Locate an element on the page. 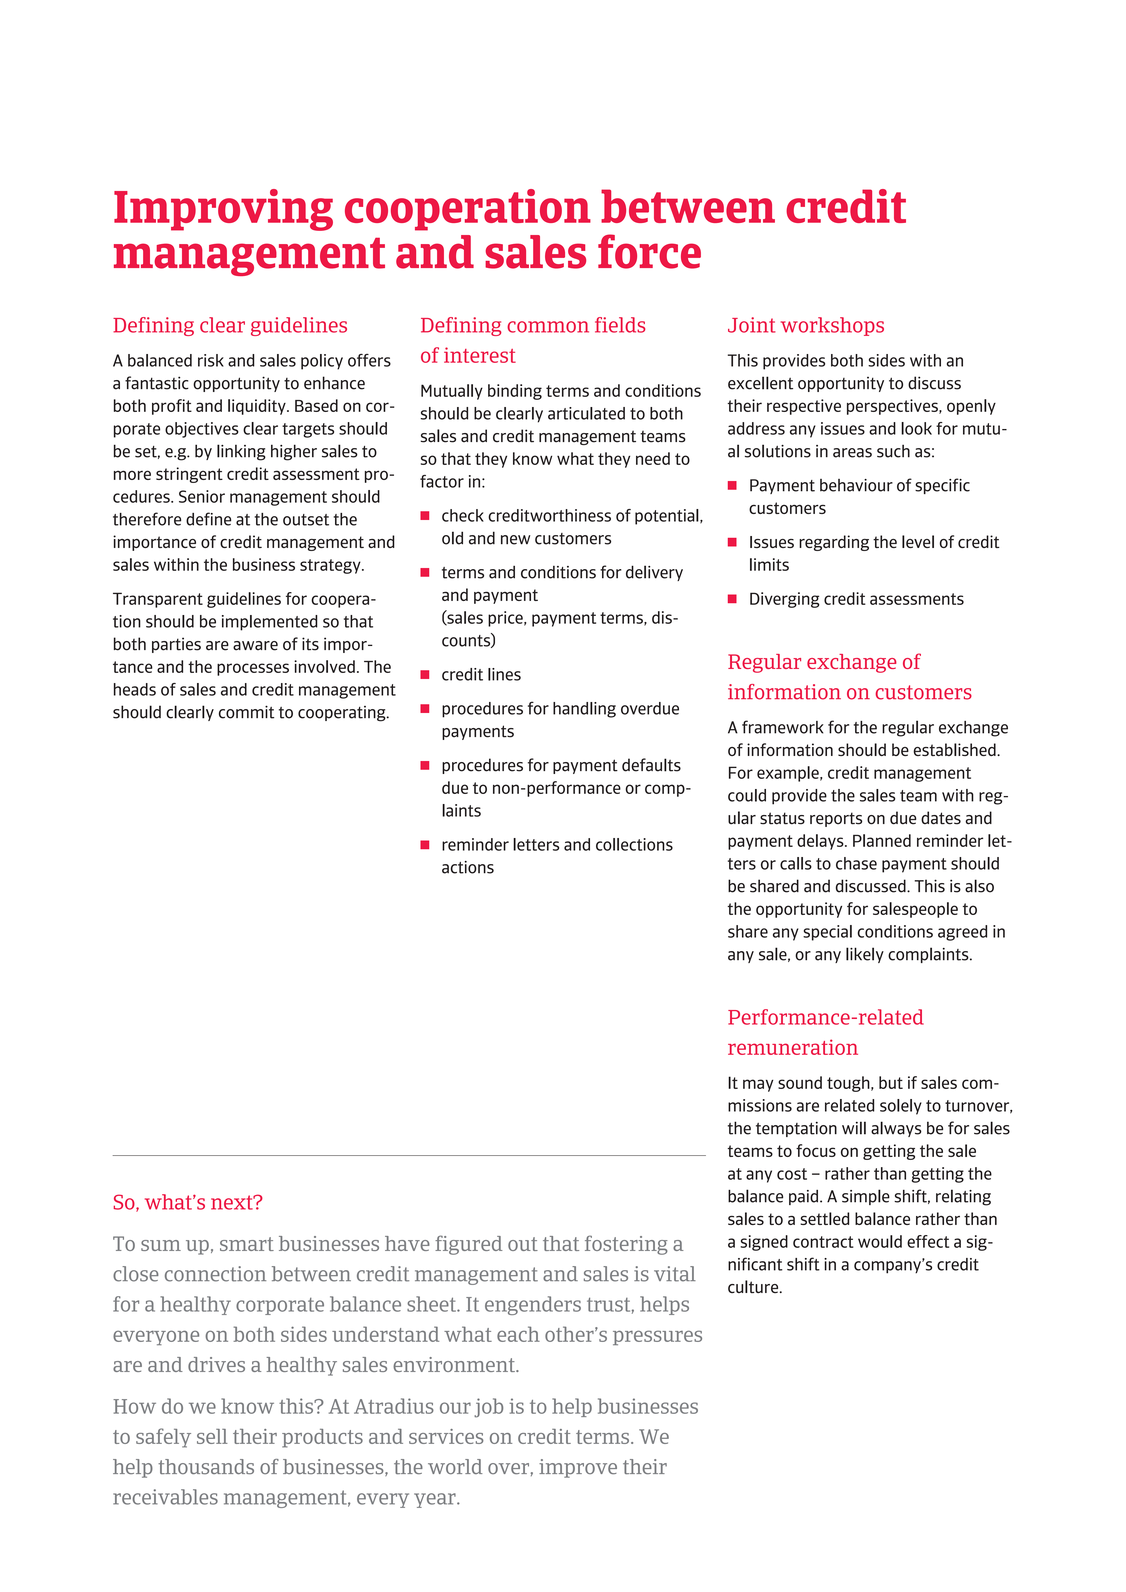 Image resolution: width=1126 pixels, height=1592 pixels. defaults is located at coordinates (651, 765).
